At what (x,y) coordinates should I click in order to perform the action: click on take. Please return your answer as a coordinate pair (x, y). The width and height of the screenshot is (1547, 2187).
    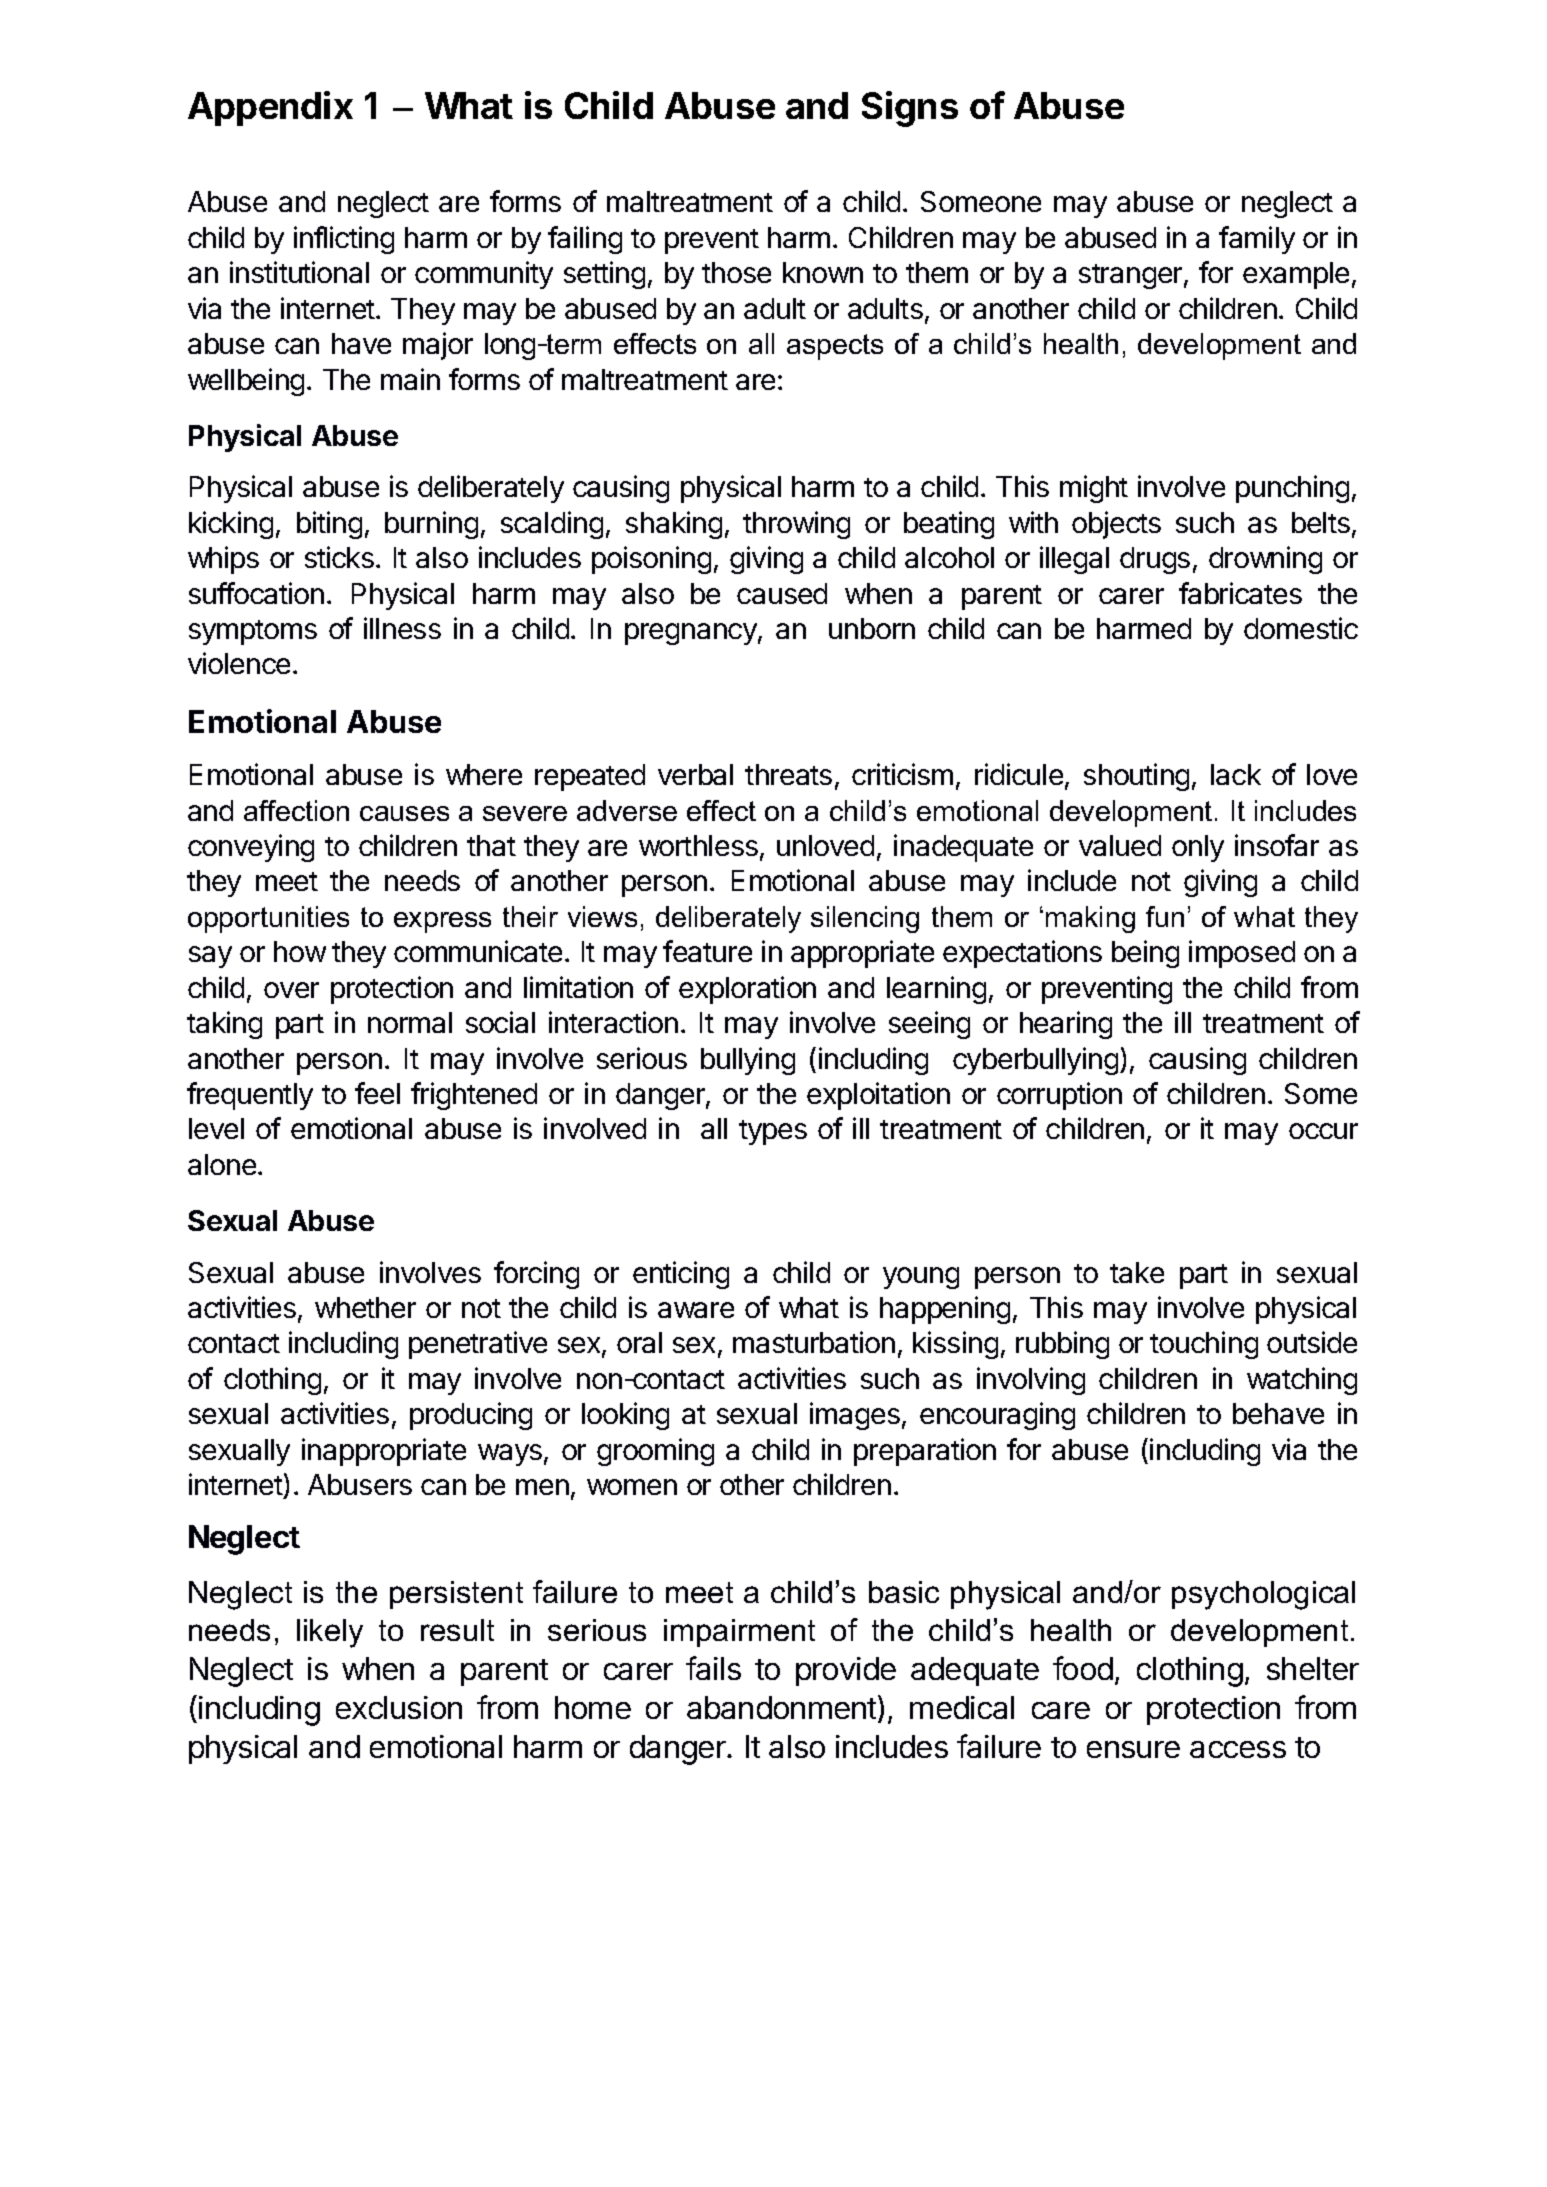
    Looking at the image, I should click on (1137, 1272).
